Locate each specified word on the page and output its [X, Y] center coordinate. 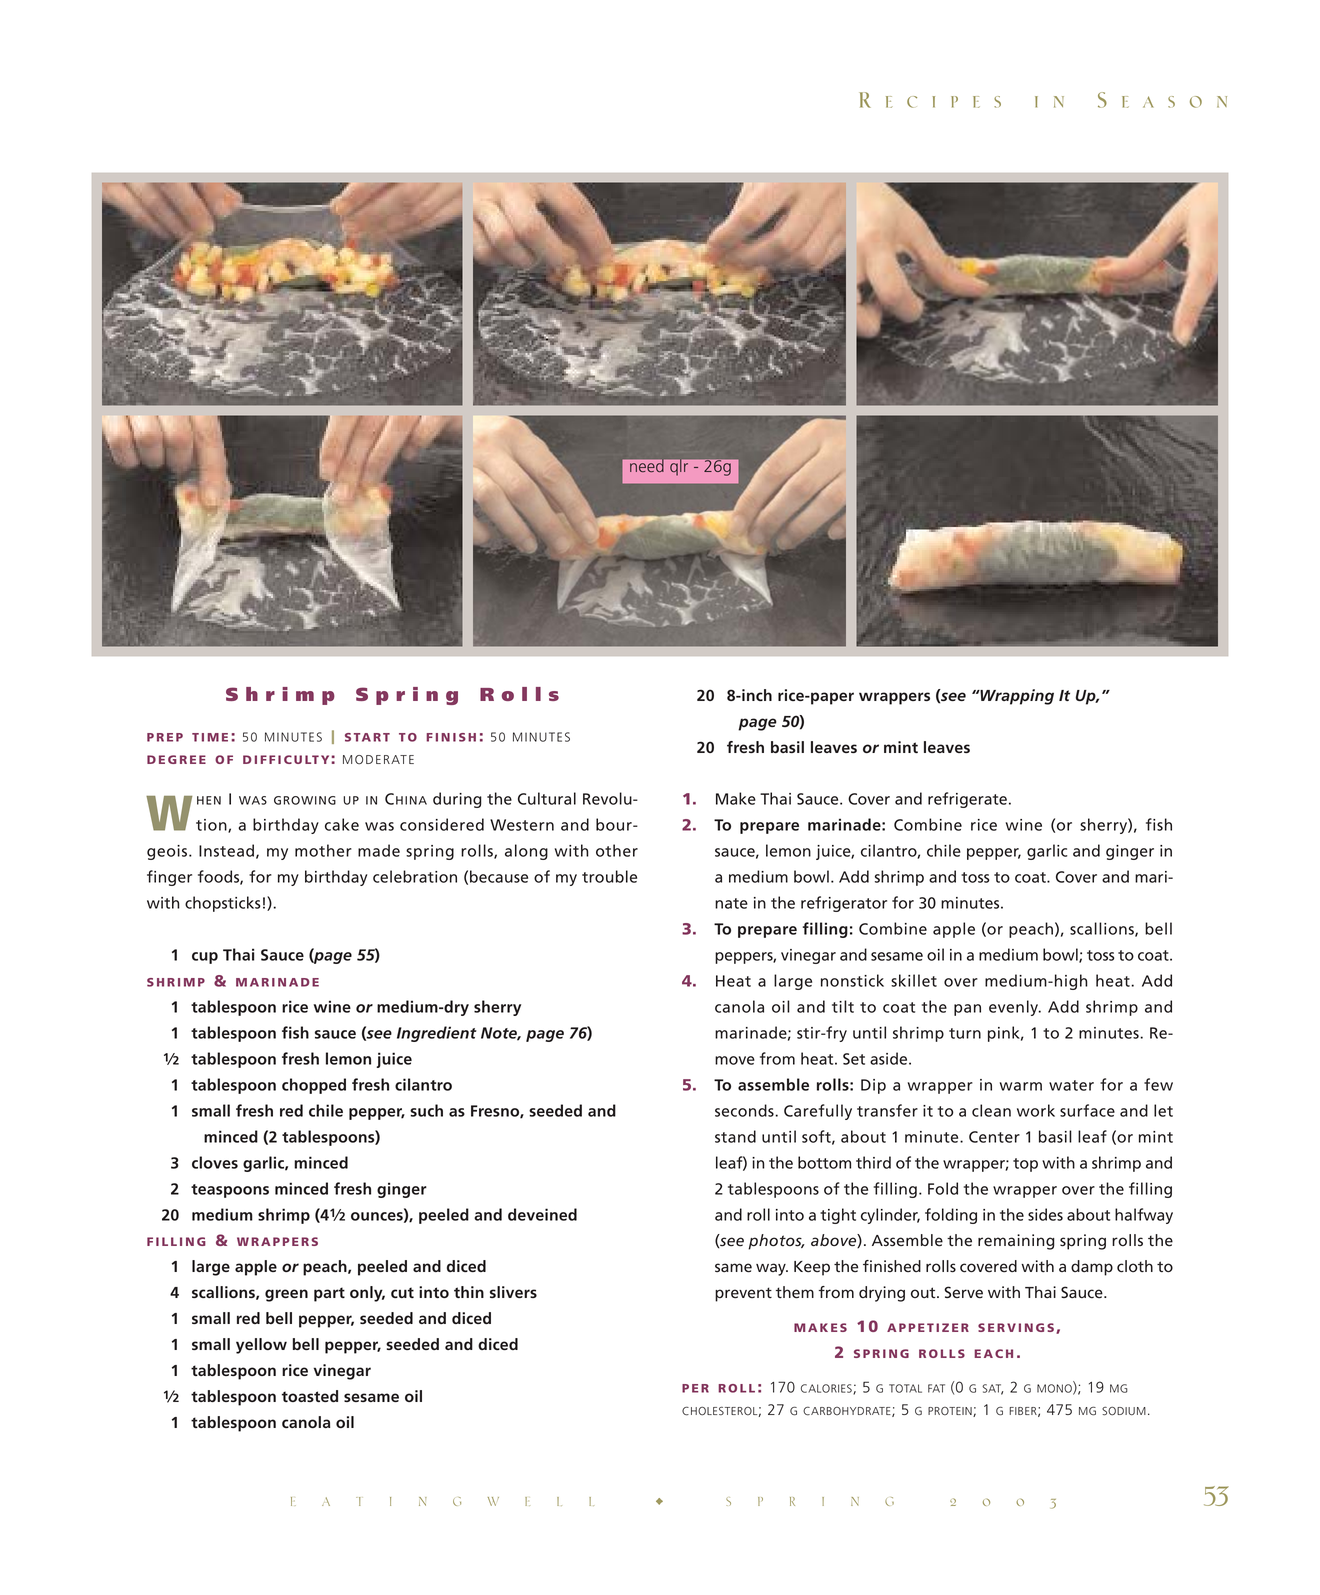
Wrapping [1016, 697]
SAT [992, 1389]
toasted [310, 1396]
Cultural [547, 798]
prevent [743, 1294]
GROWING [305, 800]
